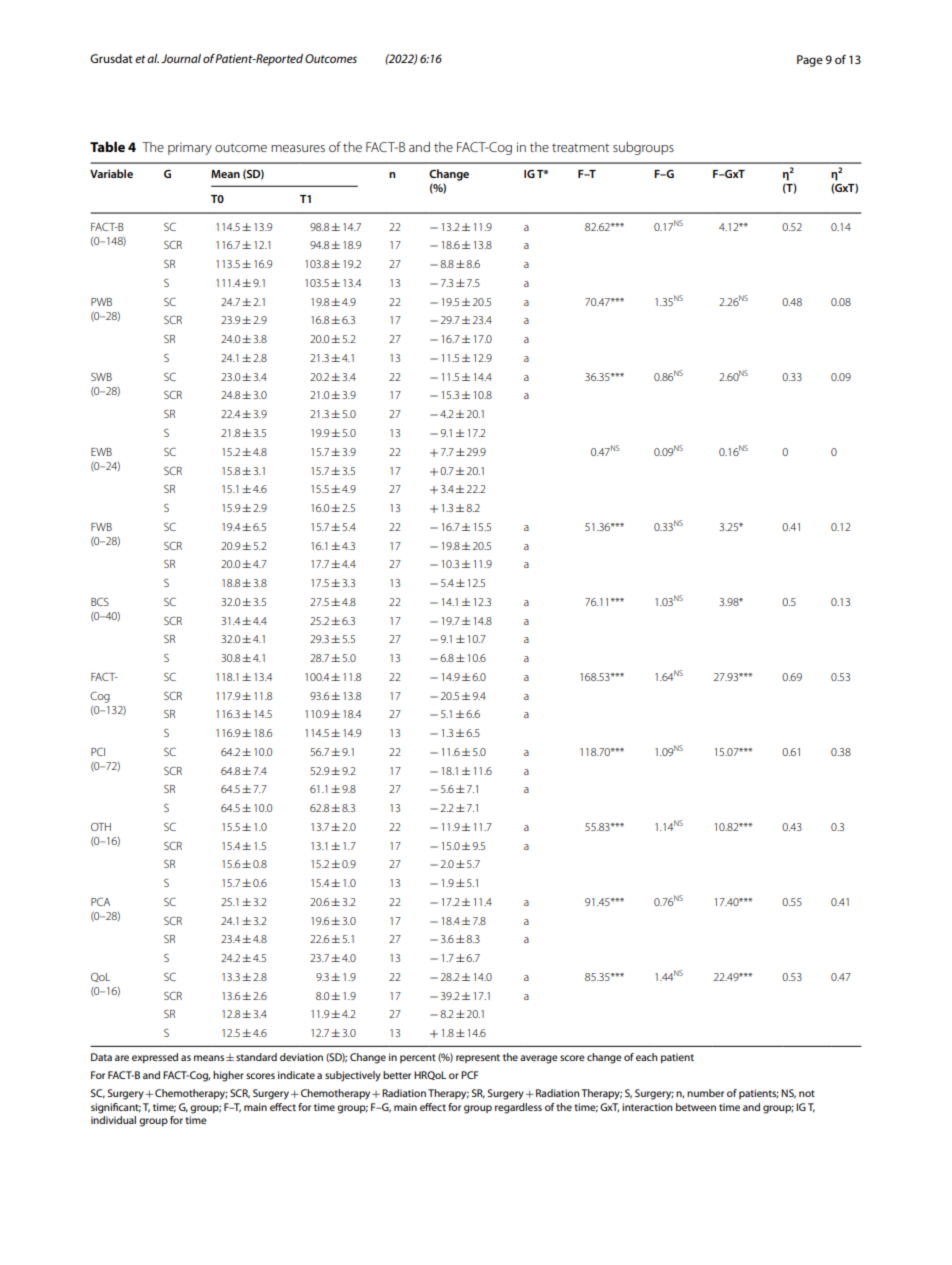 This screenshot has width=952, height=1265. What do you see at coordinates (298, 148) in the screenshot?
I see `measures` at bounding box center [298, 148].
